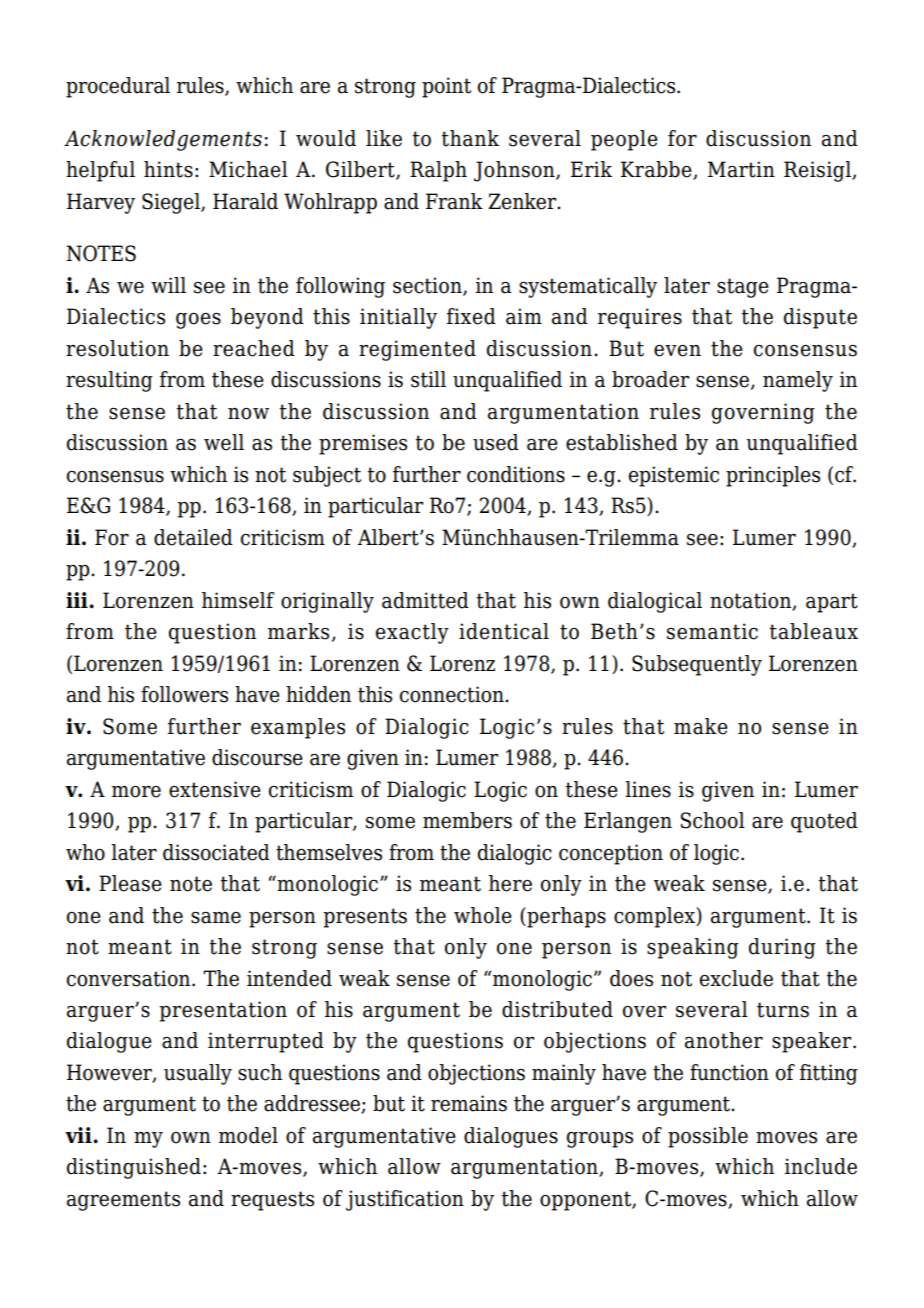 This image has width=924, height=1308. What do you see at coordinates (470, 138) in the image?
I see `thank` at bounding box center [470, 138].
